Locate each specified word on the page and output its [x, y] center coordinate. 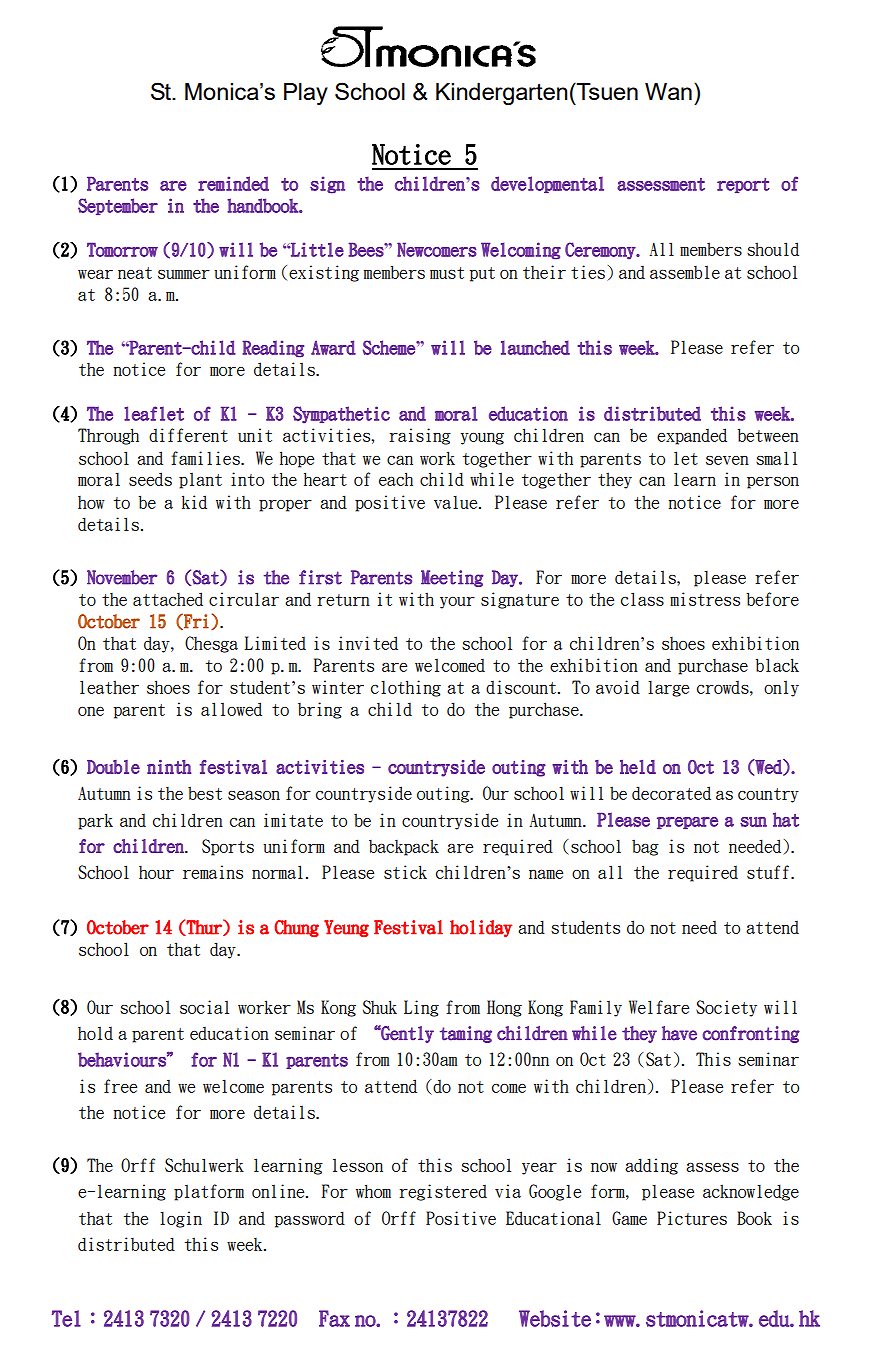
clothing [406, 688]
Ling [421, 1008]
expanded [692, 436]
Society [726, 1008]
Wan [668, 91]
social [204, 1007]
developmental [547, 184]
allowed [231, 709]
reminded [233, 183]
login [181, 1219]
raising [420, 436]
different [188, 435]
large [668, 689]
